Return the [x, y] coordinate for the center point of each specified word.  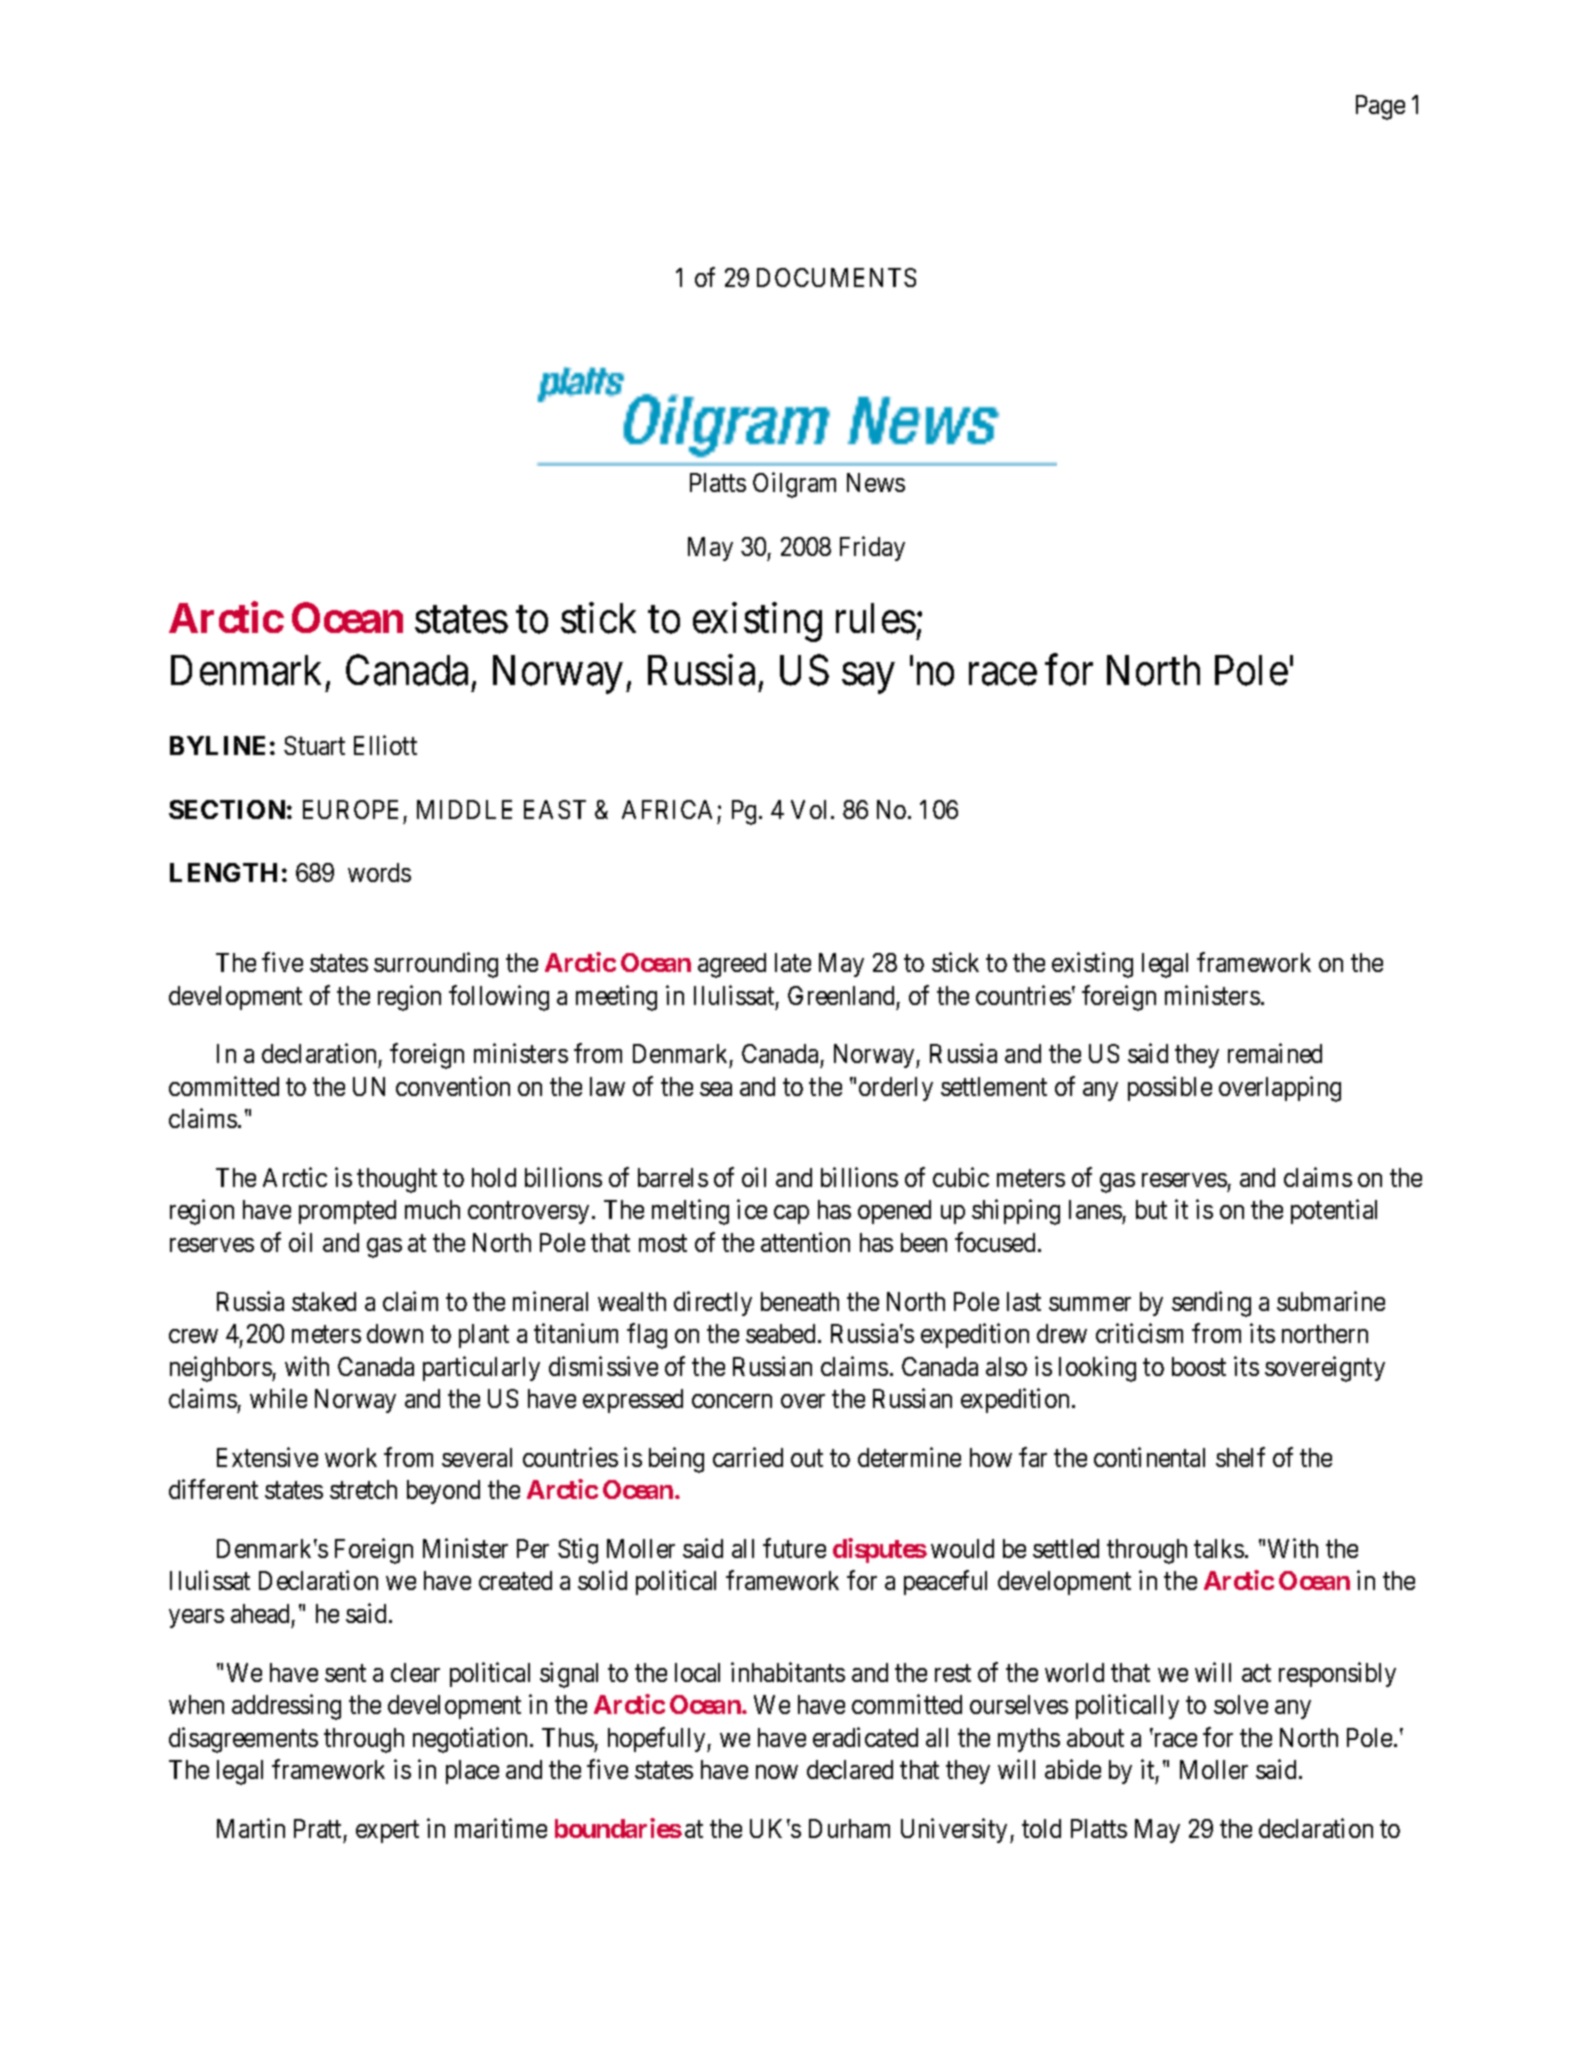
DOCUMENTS [836, 277]
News [876, 482]
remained [1275, 1053]
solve [1241, 1704]
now [777, 1772]
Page [1380, 107]
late [793, 962]
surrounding [436, 965]
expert [387, 1832]
